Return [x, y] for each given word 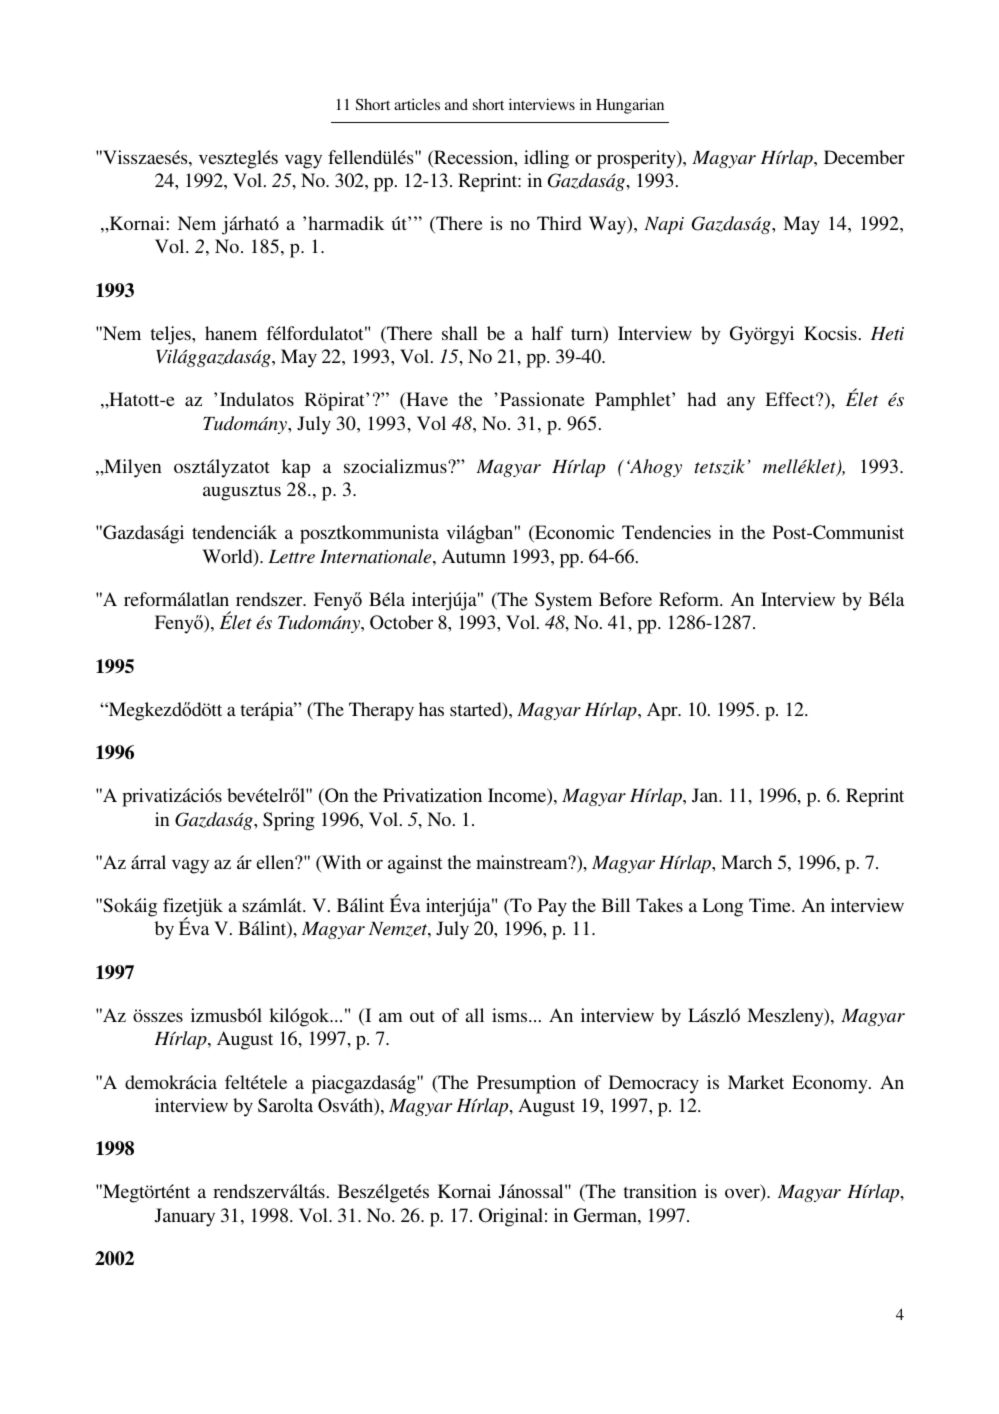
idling [546, 159]
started [477, 710]
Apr [663, 711]
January [185, 1217]
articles [417, 104]
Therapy [381, 711]
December [864, 157]
